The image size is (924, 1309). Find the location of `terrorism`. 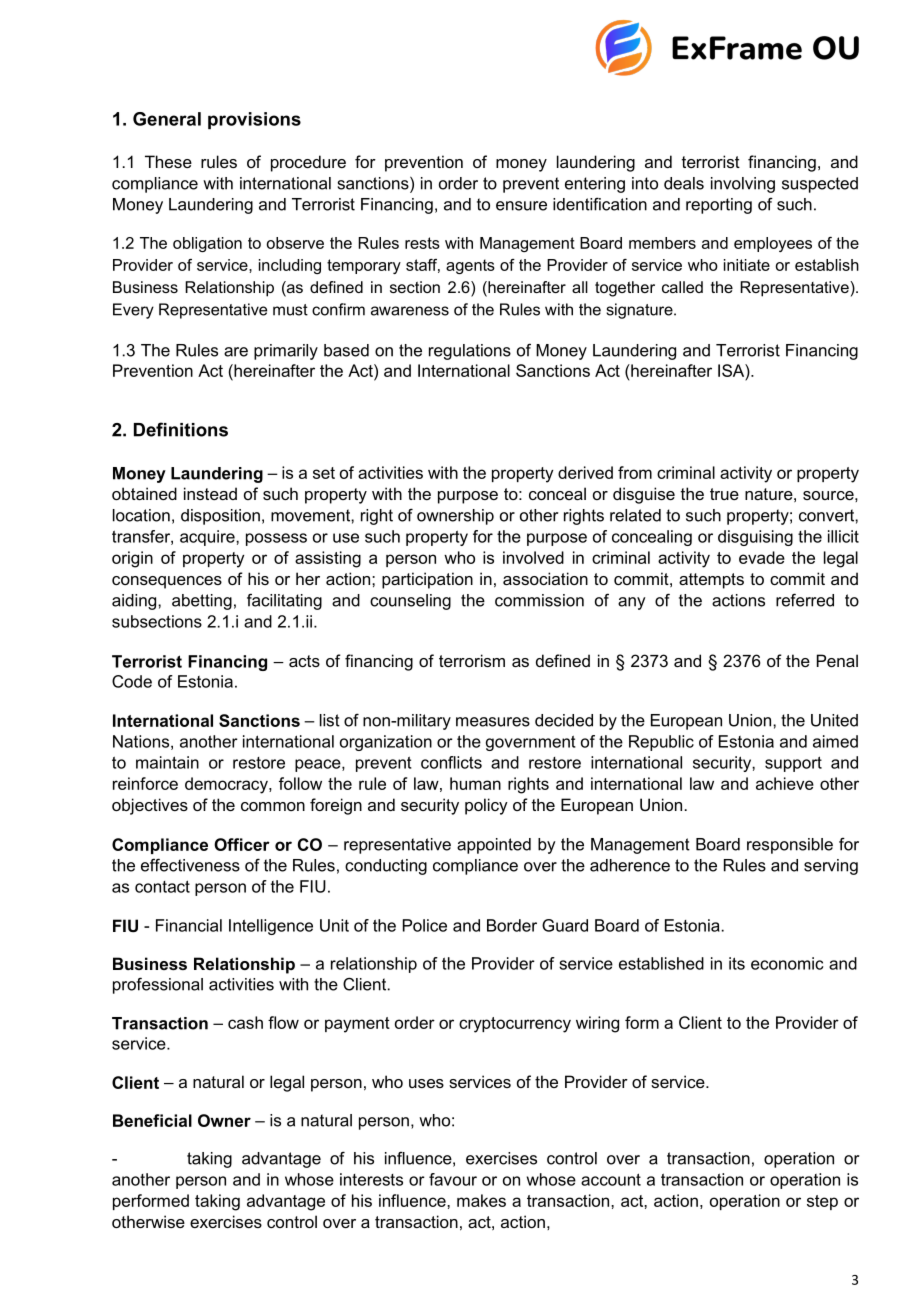

terrorism is located at coordinates (472, 660).
